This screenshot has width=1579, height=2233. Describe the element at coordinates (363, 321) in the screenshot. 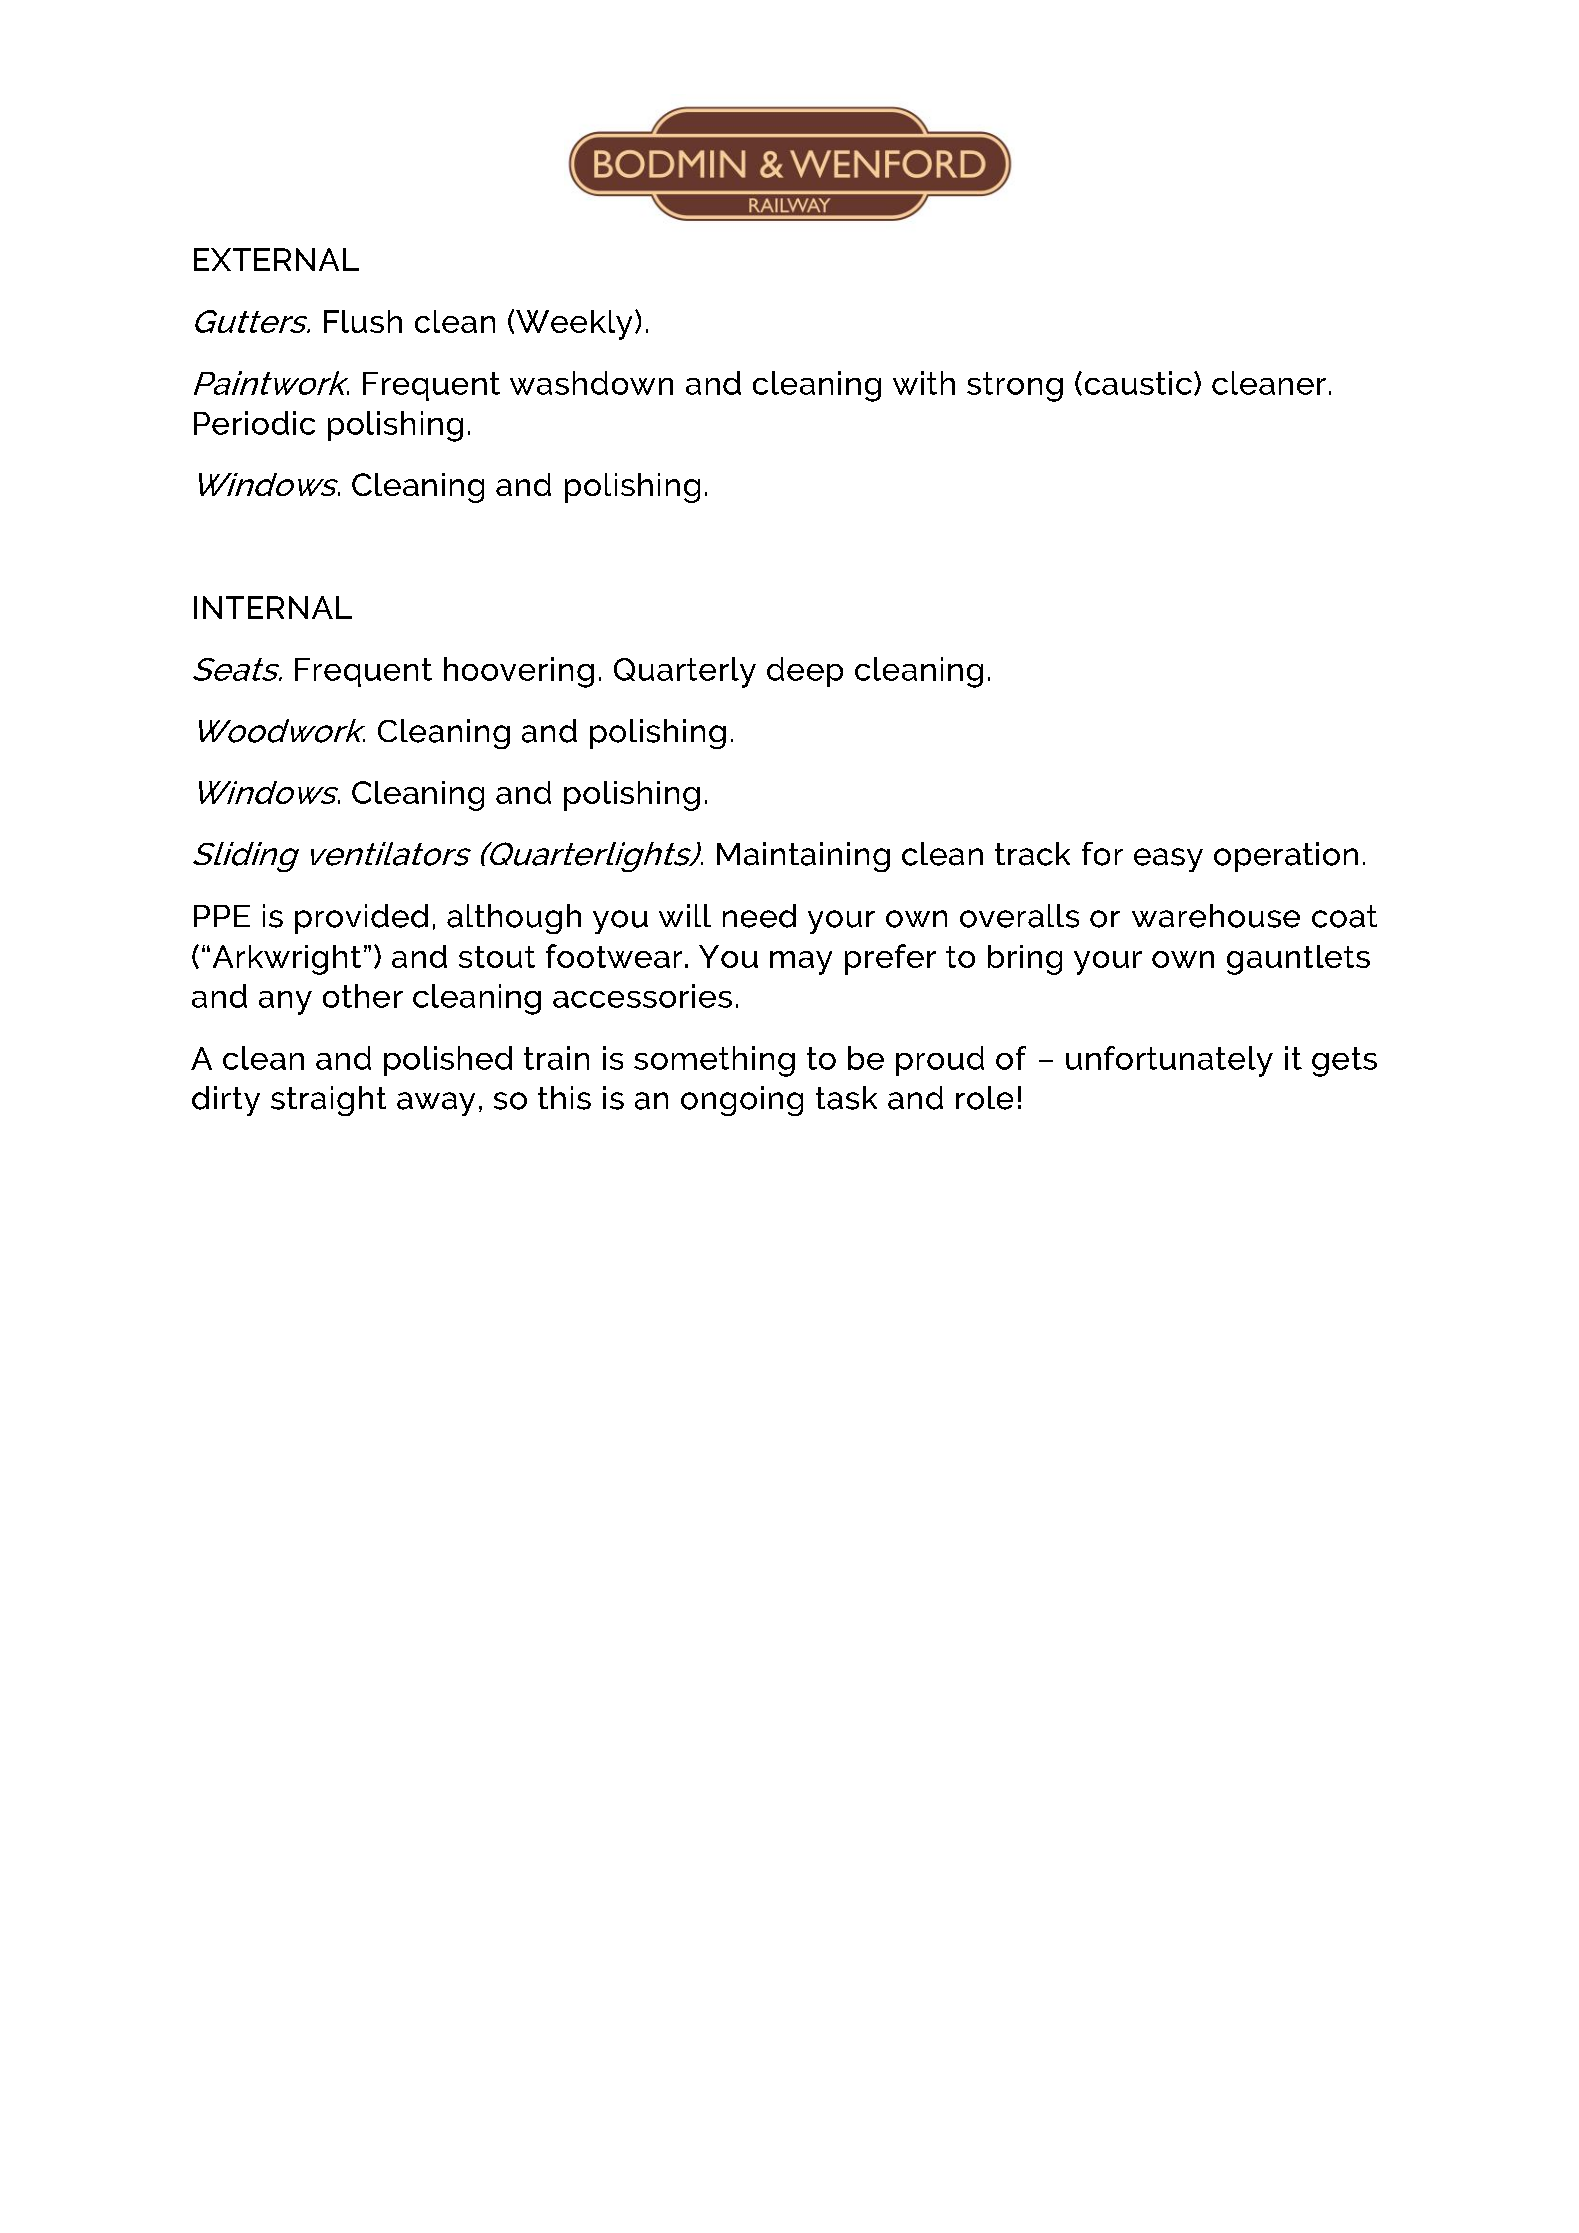

I see `Flush` at that location.
